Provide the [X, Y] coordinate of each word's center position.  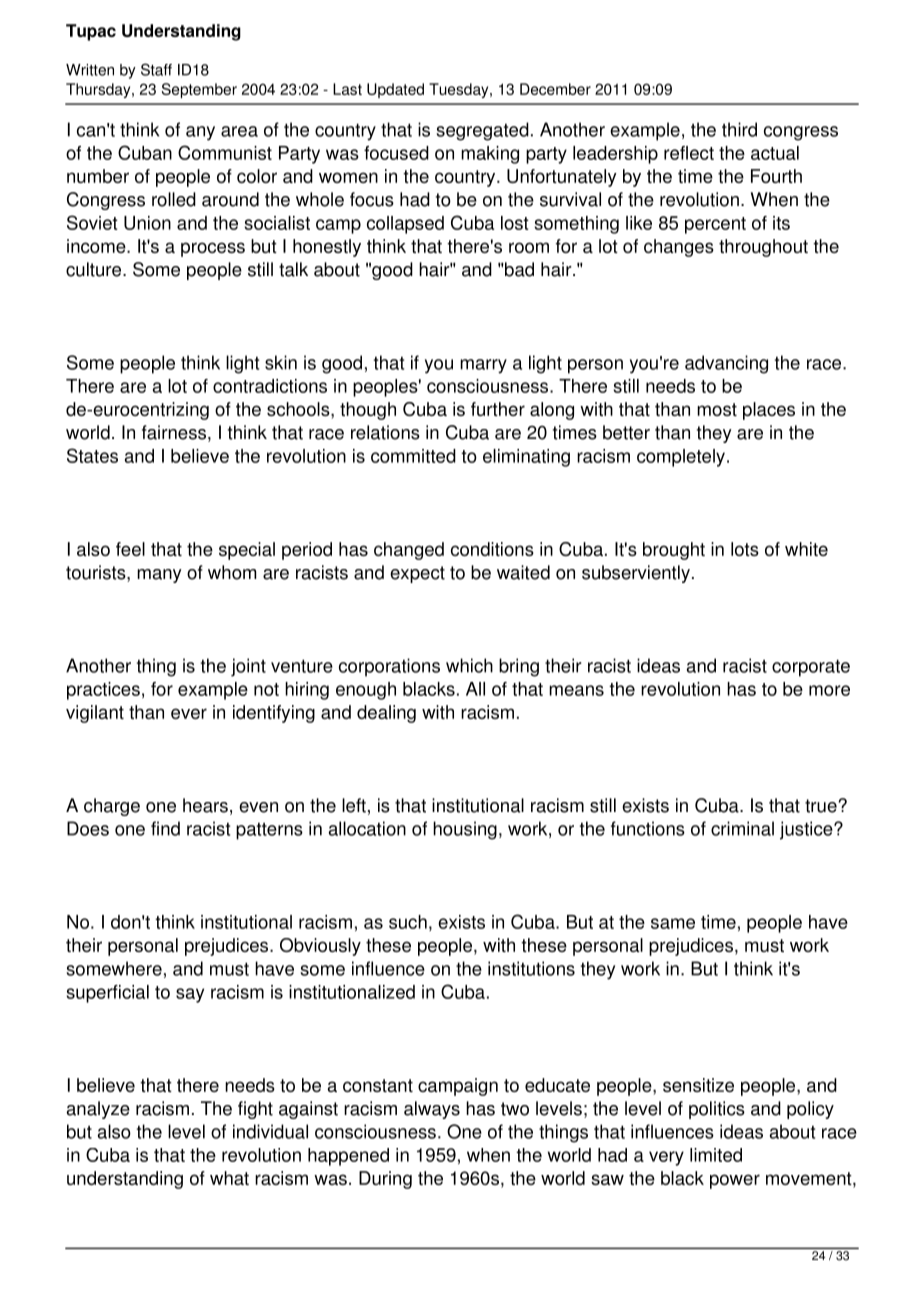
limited [716, 1155]
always [432, 1110]
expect [417, 574]
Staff [156, 69]
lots [745, 549]
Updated [395, 90]
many [159, 576]
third [739, 129]
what [229, 1178]
